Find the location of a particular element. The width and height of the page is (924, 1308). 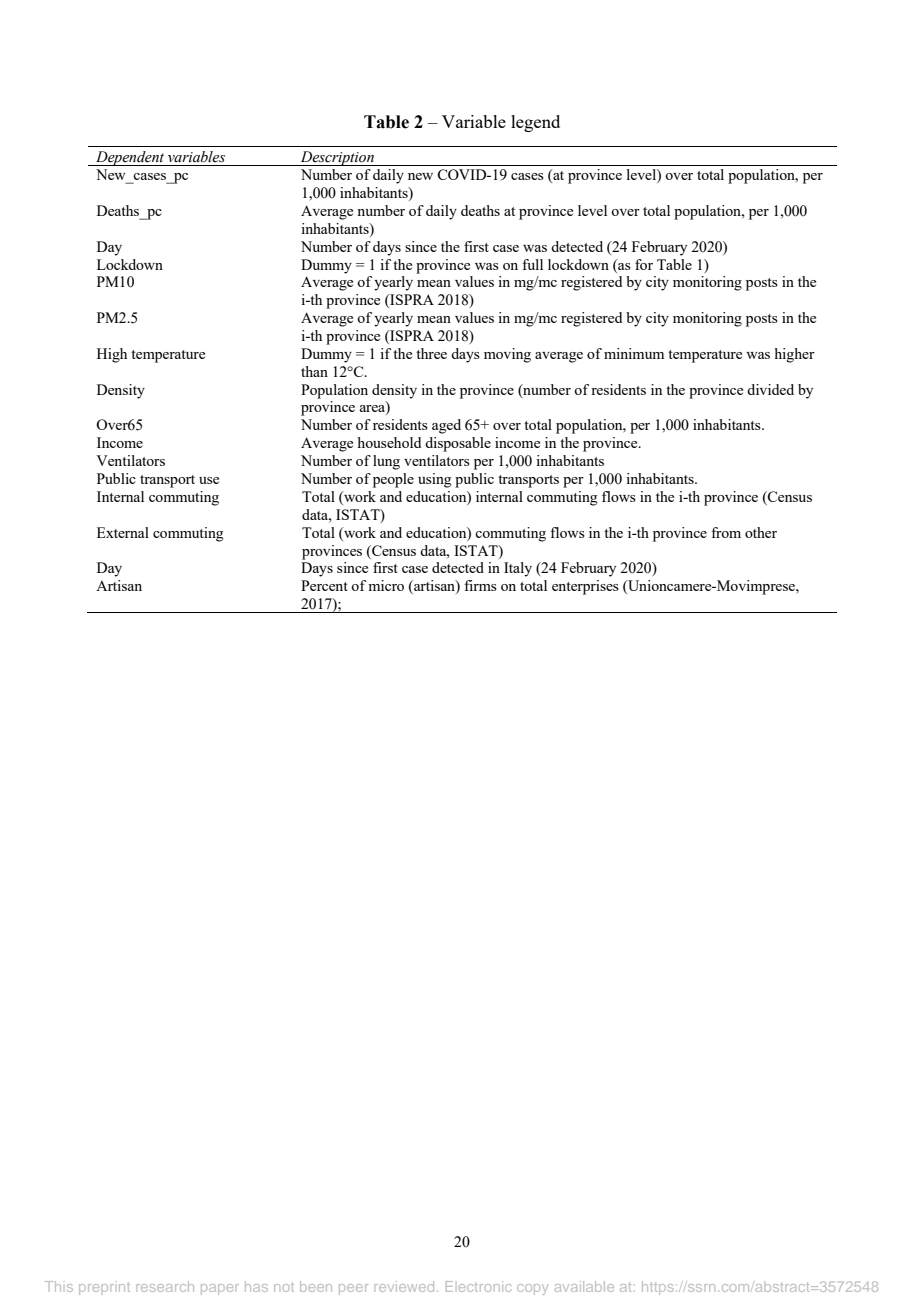

Description is located at coordinates (337, 158).
